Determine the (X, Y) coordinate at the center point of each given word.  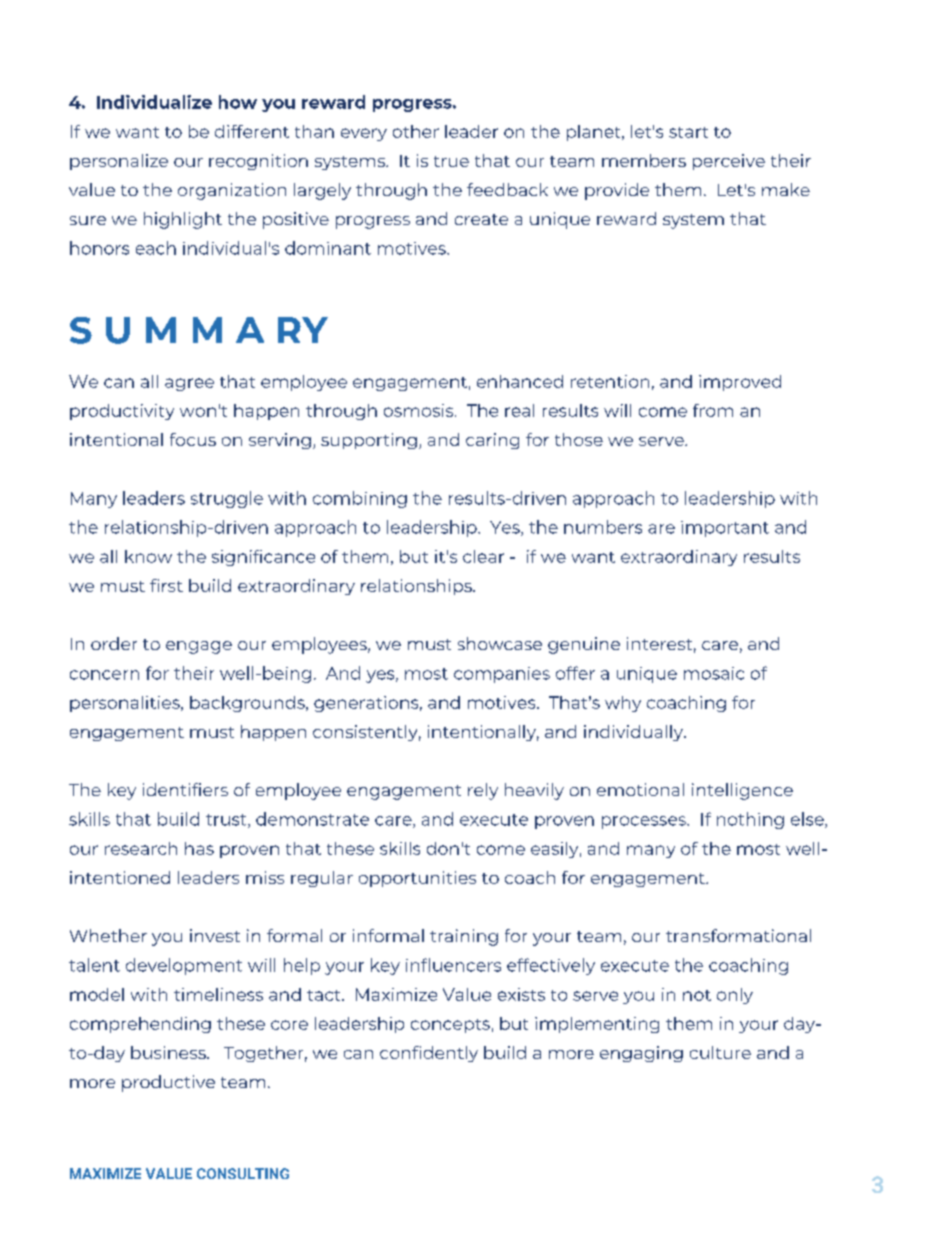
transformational (738, 935)
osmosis (420, 410)
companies (502, 675)
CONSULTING (243, 1173)
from (713, 410)
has (199, 848)
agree (189, 384)
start (688, 132)
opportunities (417, 879)
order (114, 643)
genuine (584, 645)
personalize (119, 162)
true (451, 161)
